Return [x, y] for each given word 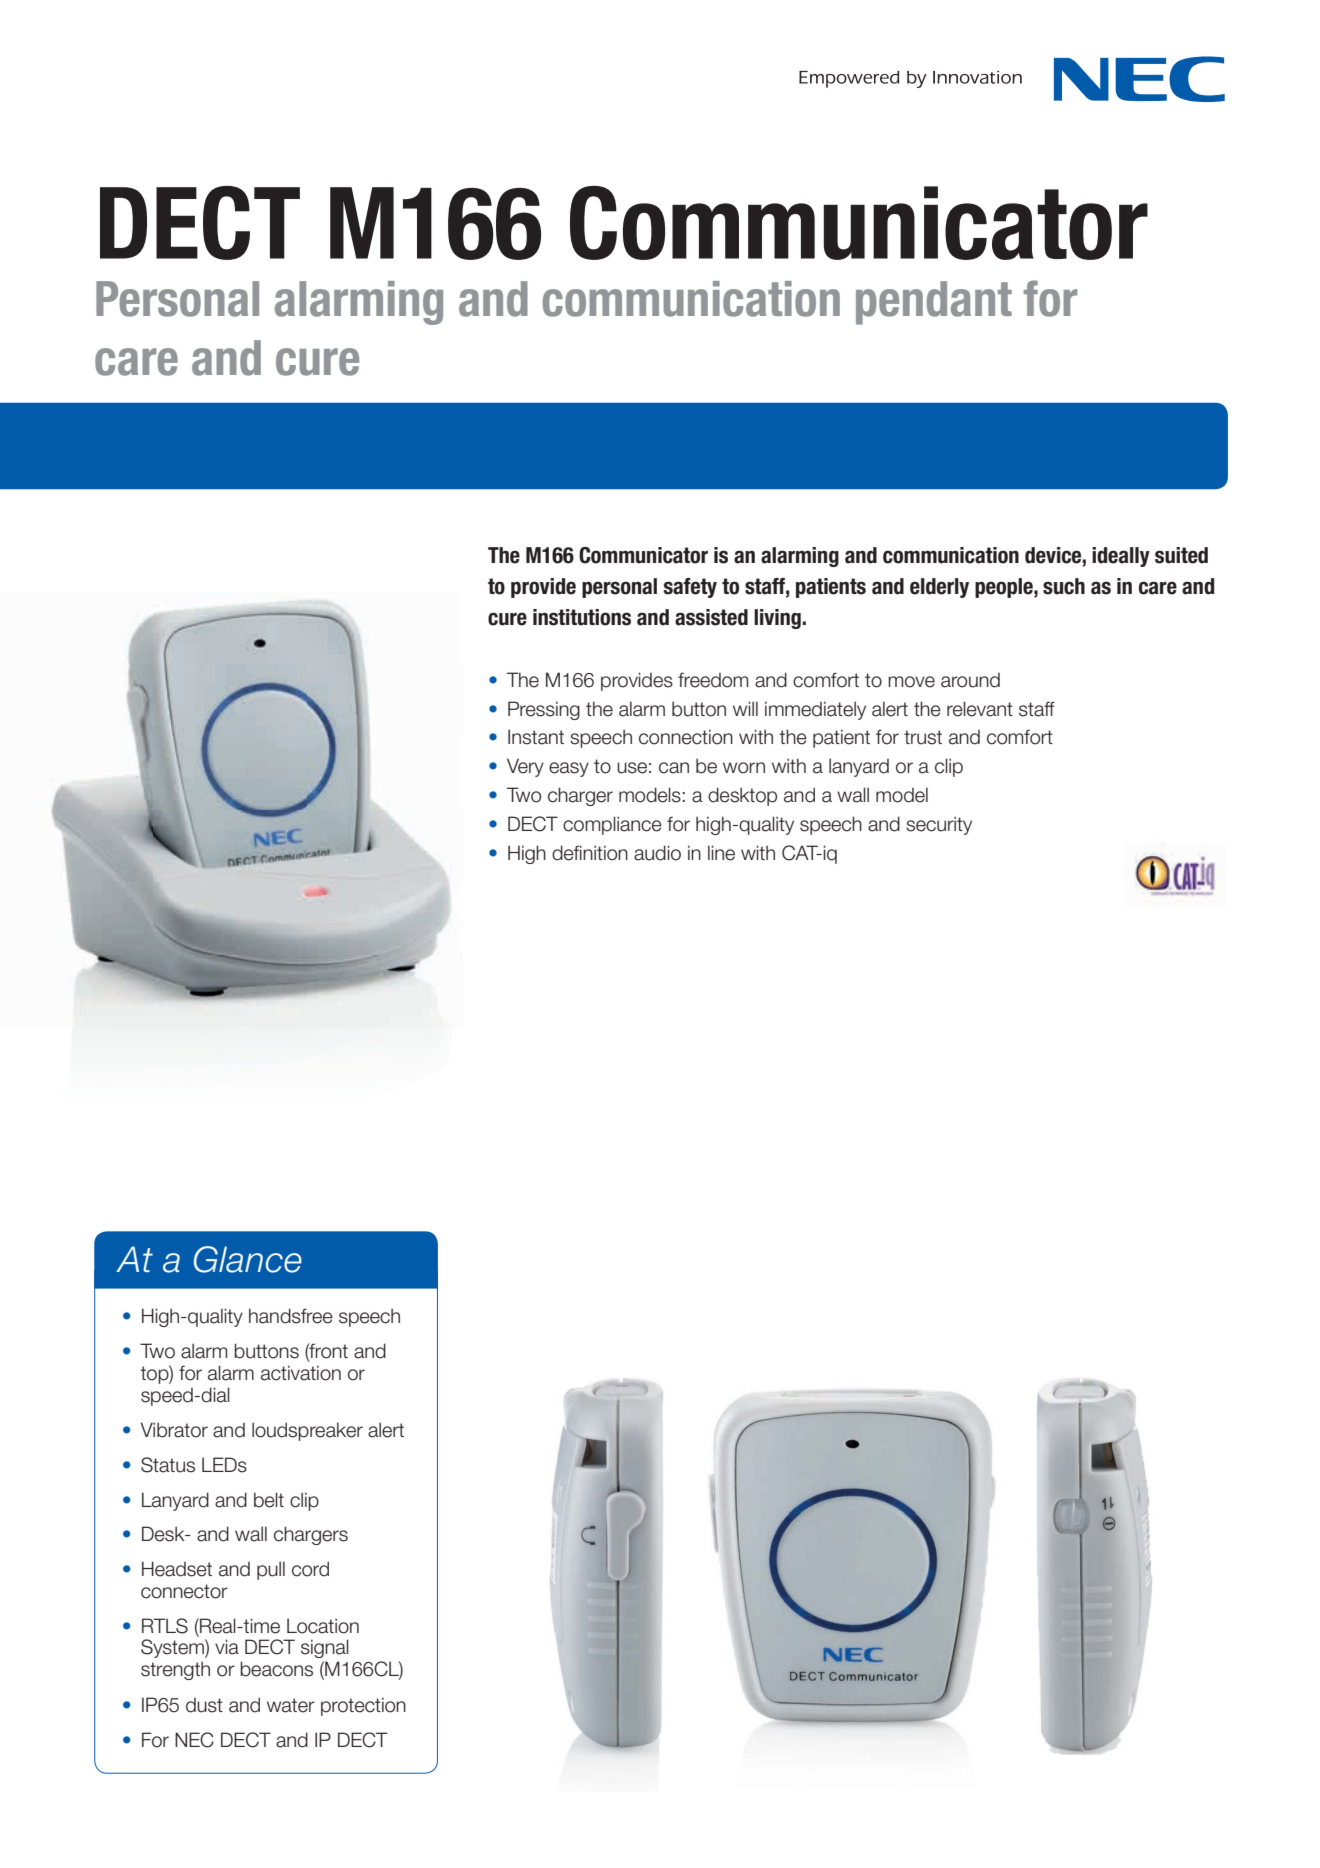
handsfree [291, 1316]
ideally [1121, 557]
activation [301, 1373]
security [939, 825]
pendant [934, 303]
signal [325, 1648]
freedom [713, 680]
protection [363, 1706]
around [970, 680]
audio [657, 853]
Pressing [544, 710]
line [721, 853]
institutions [582, 617]
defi [567, 853]
